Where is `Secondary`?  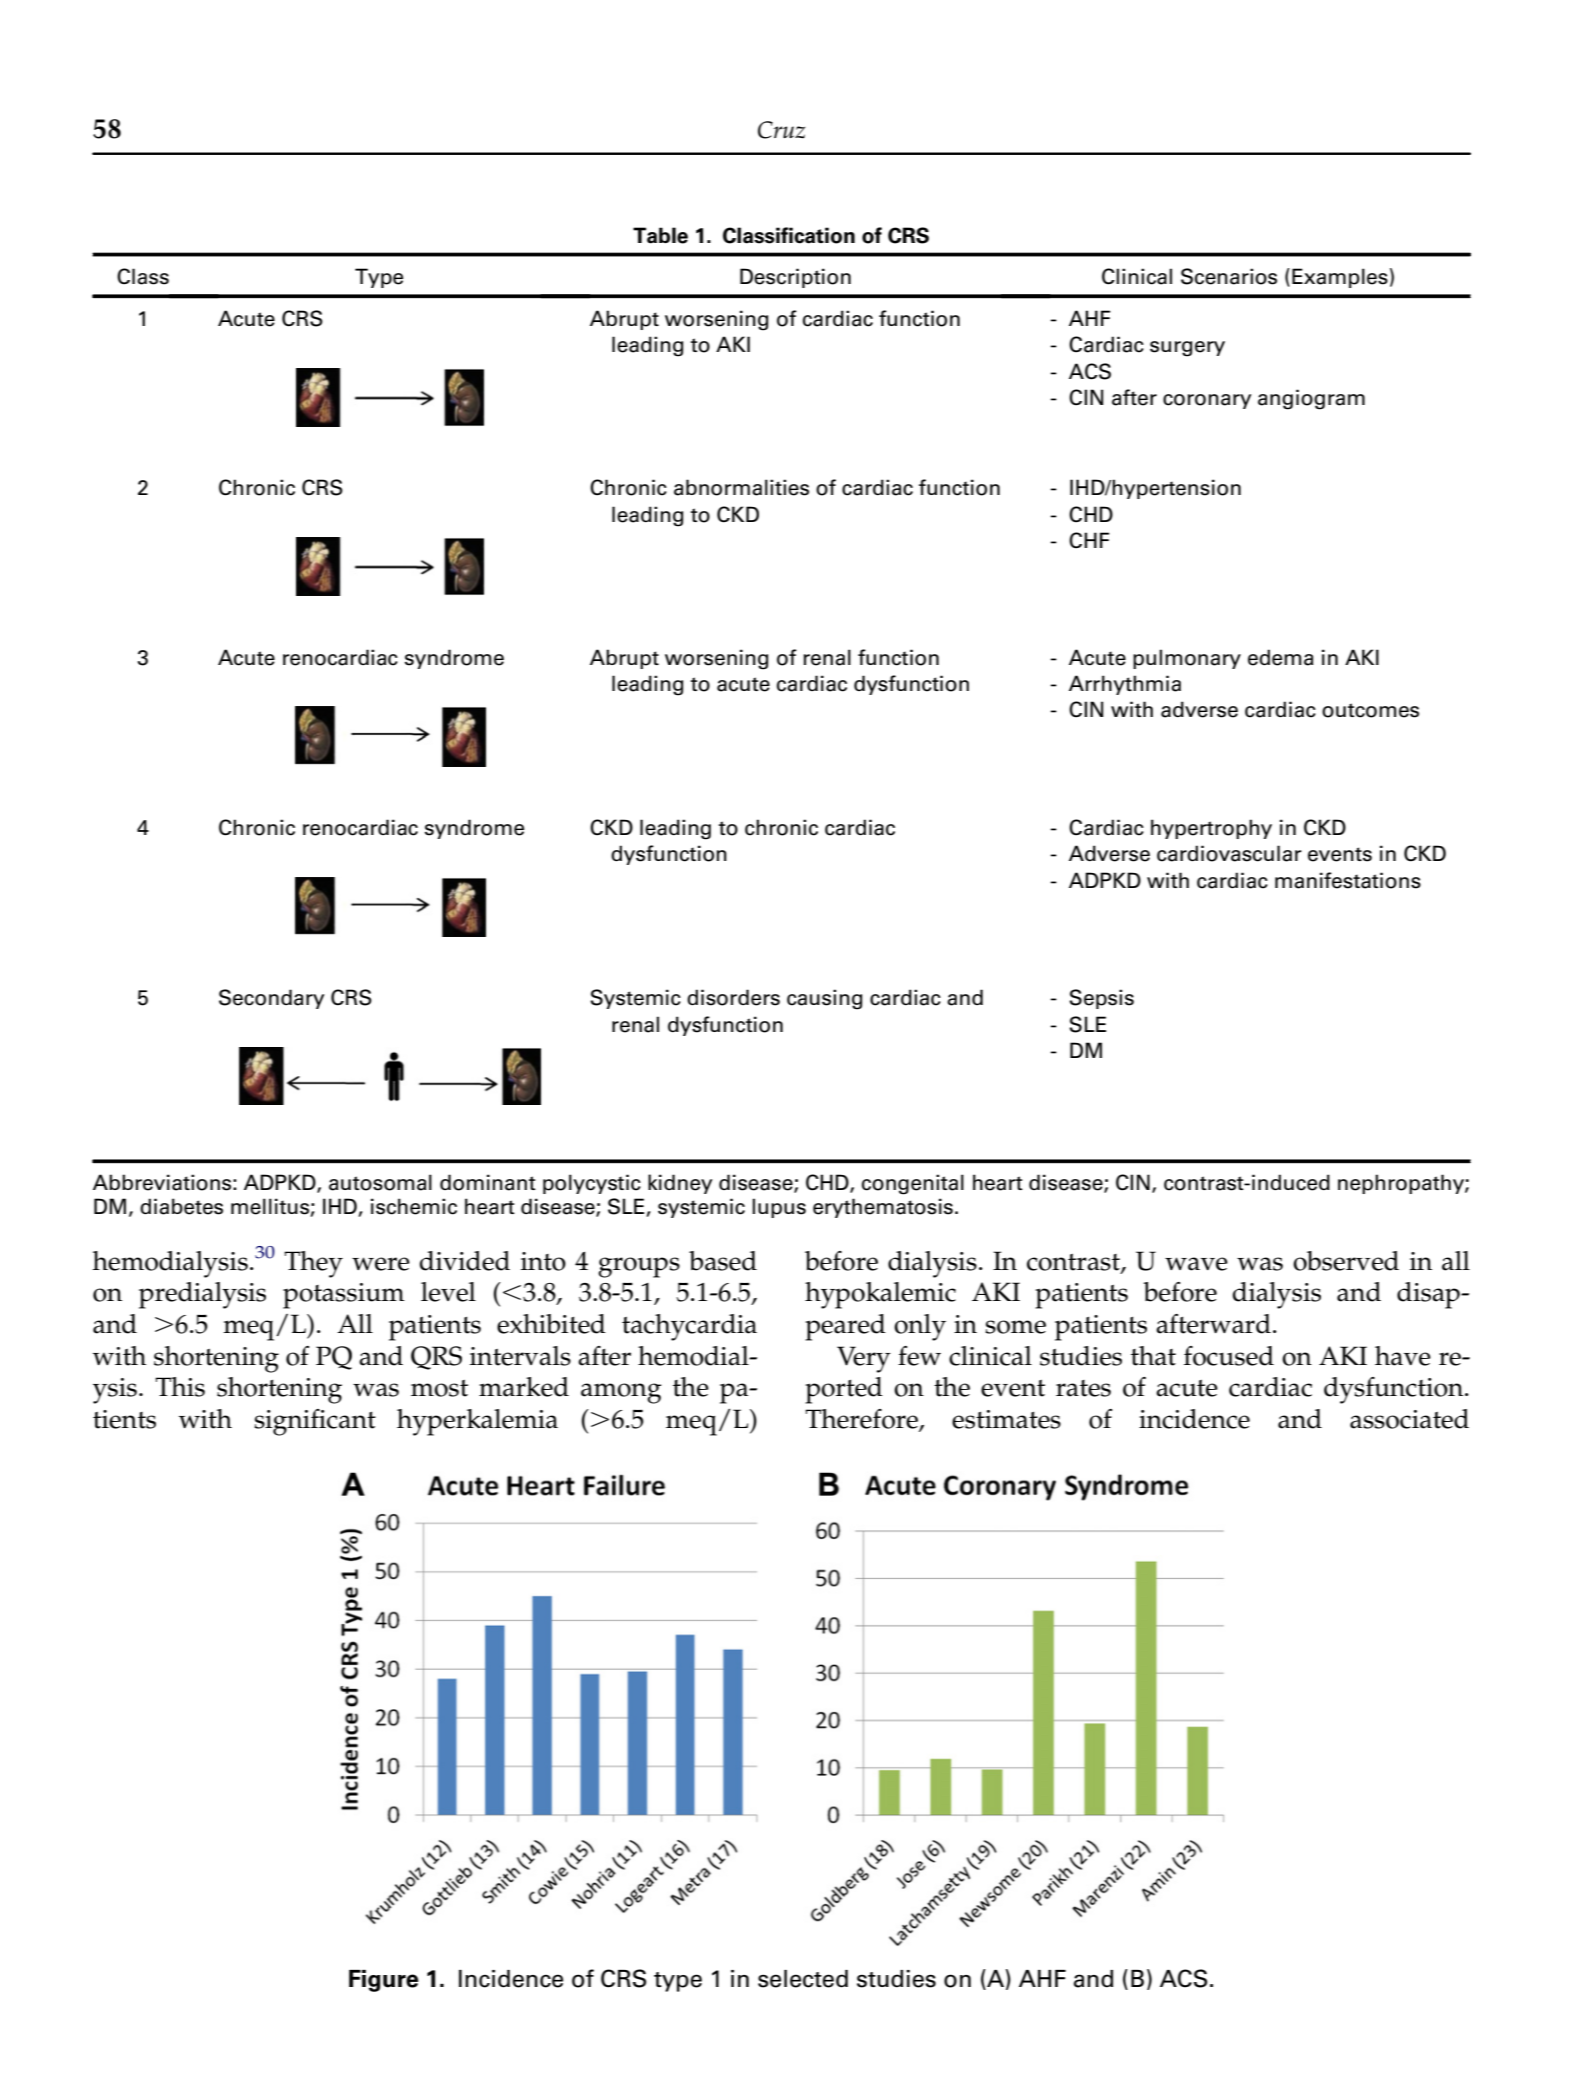
Secondary is located at coordinates (271, 999).
